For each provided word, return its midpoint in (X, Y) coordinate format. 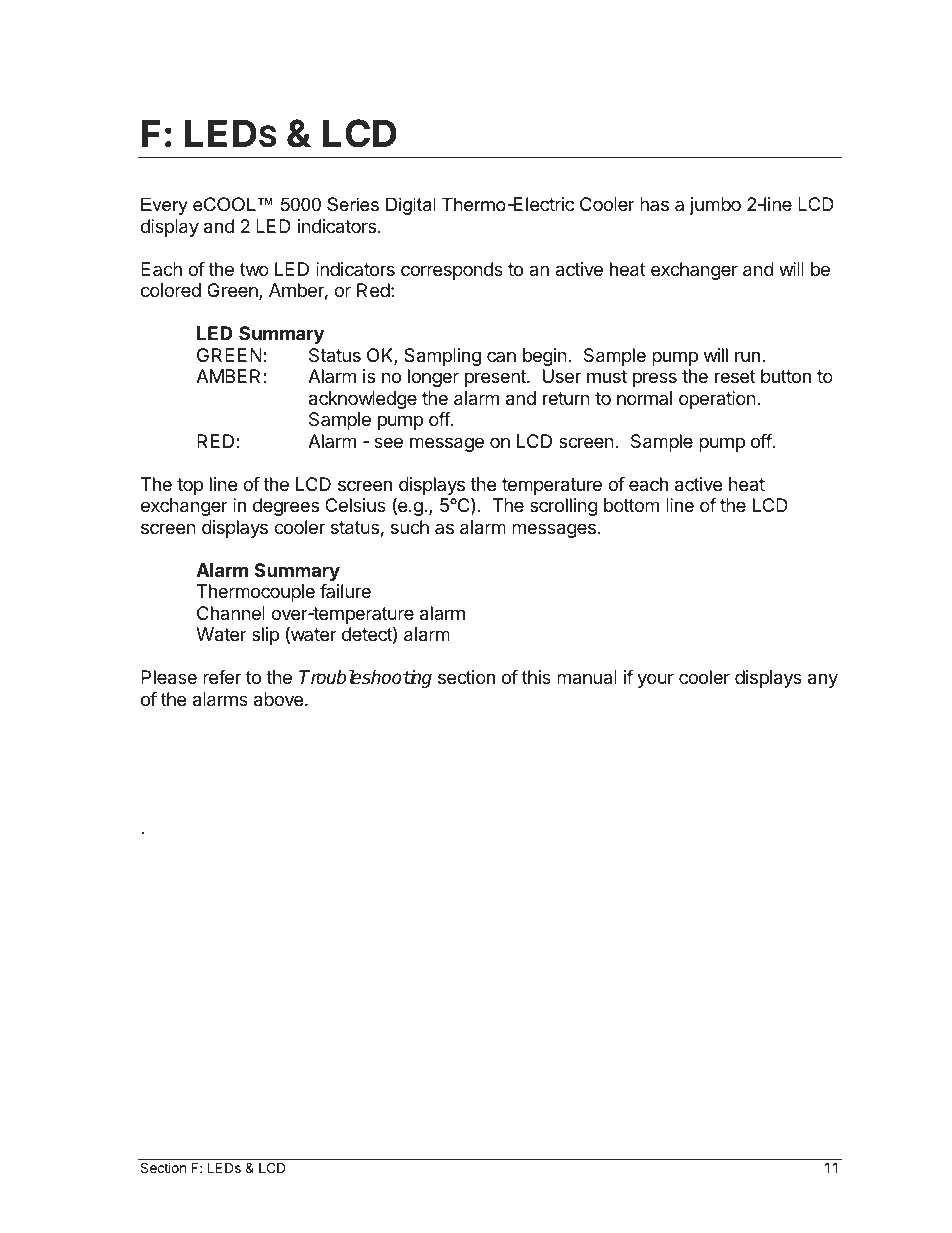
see (388, 442)
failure (345, 591)
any (823, 680)
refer (222, 677)
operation (717, 400)
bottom (631, 505)
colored (171, 290)
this (536, 677)
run (747, 356)
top (190, 486)
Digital (411, 206)
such (410, 527)
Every (164, 206)
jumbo (715, 206)
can (501, 356)
